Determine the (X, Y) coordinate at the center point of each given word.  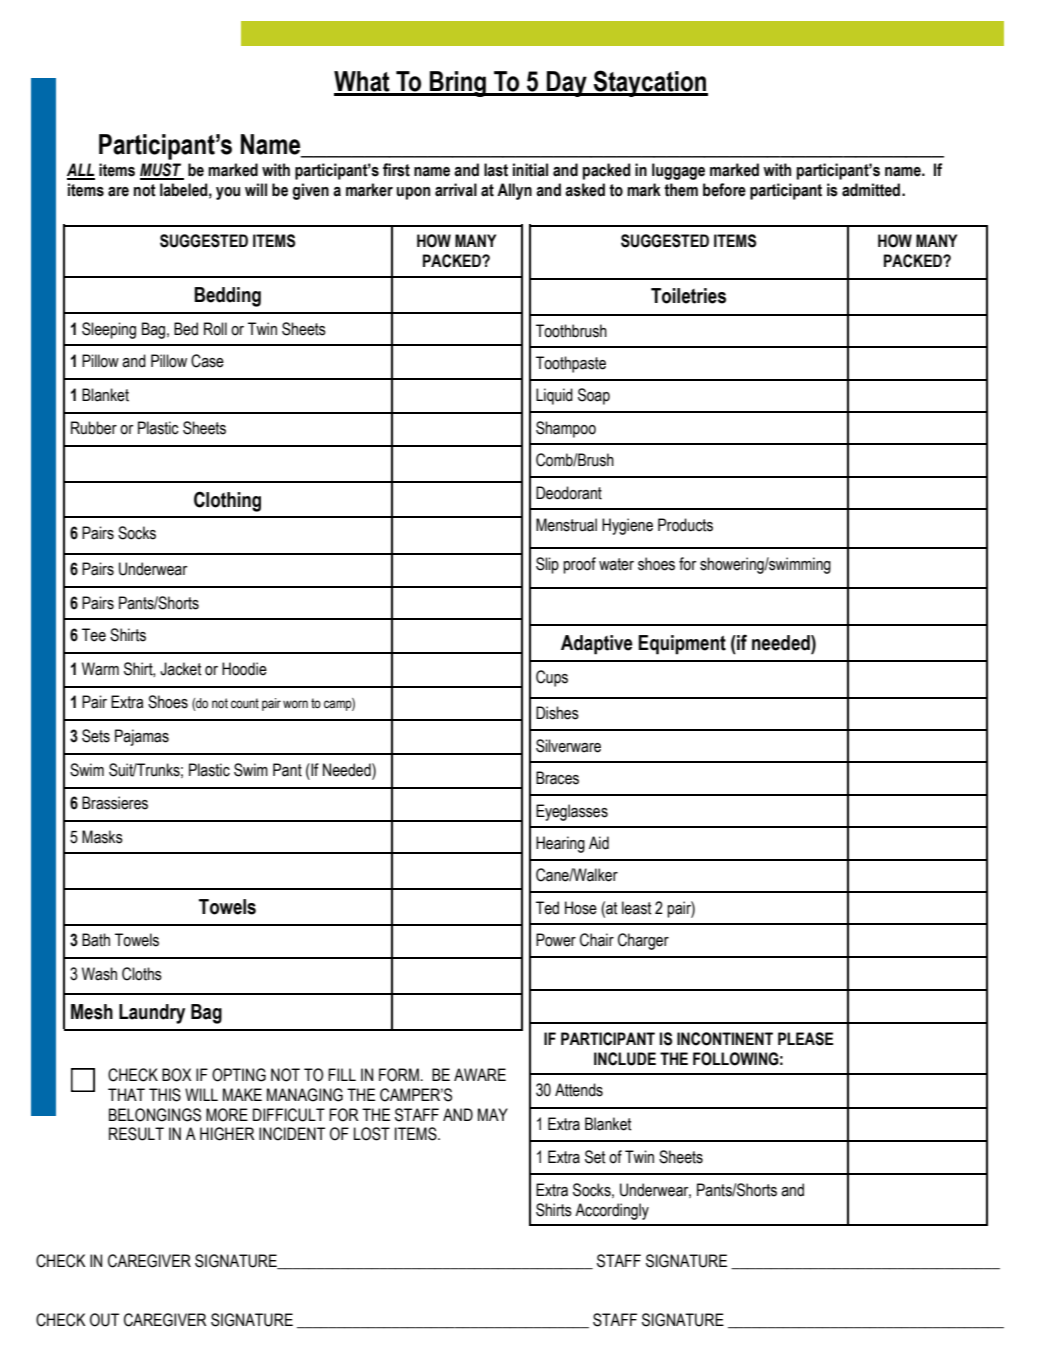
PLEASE (805, 1039)
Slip (547, 565)
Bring (458, 84)
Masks (102, 837)
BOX (176, 1075)
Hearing (560, 844)
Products (685, 525)
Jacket (181, 669)
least (637, 908)
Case (207, 361)
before (724, 190)
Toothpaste (571, 364)
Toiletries (688, 296)
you (228, 193)
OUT (104, 1320)
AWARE (480, 1074)
